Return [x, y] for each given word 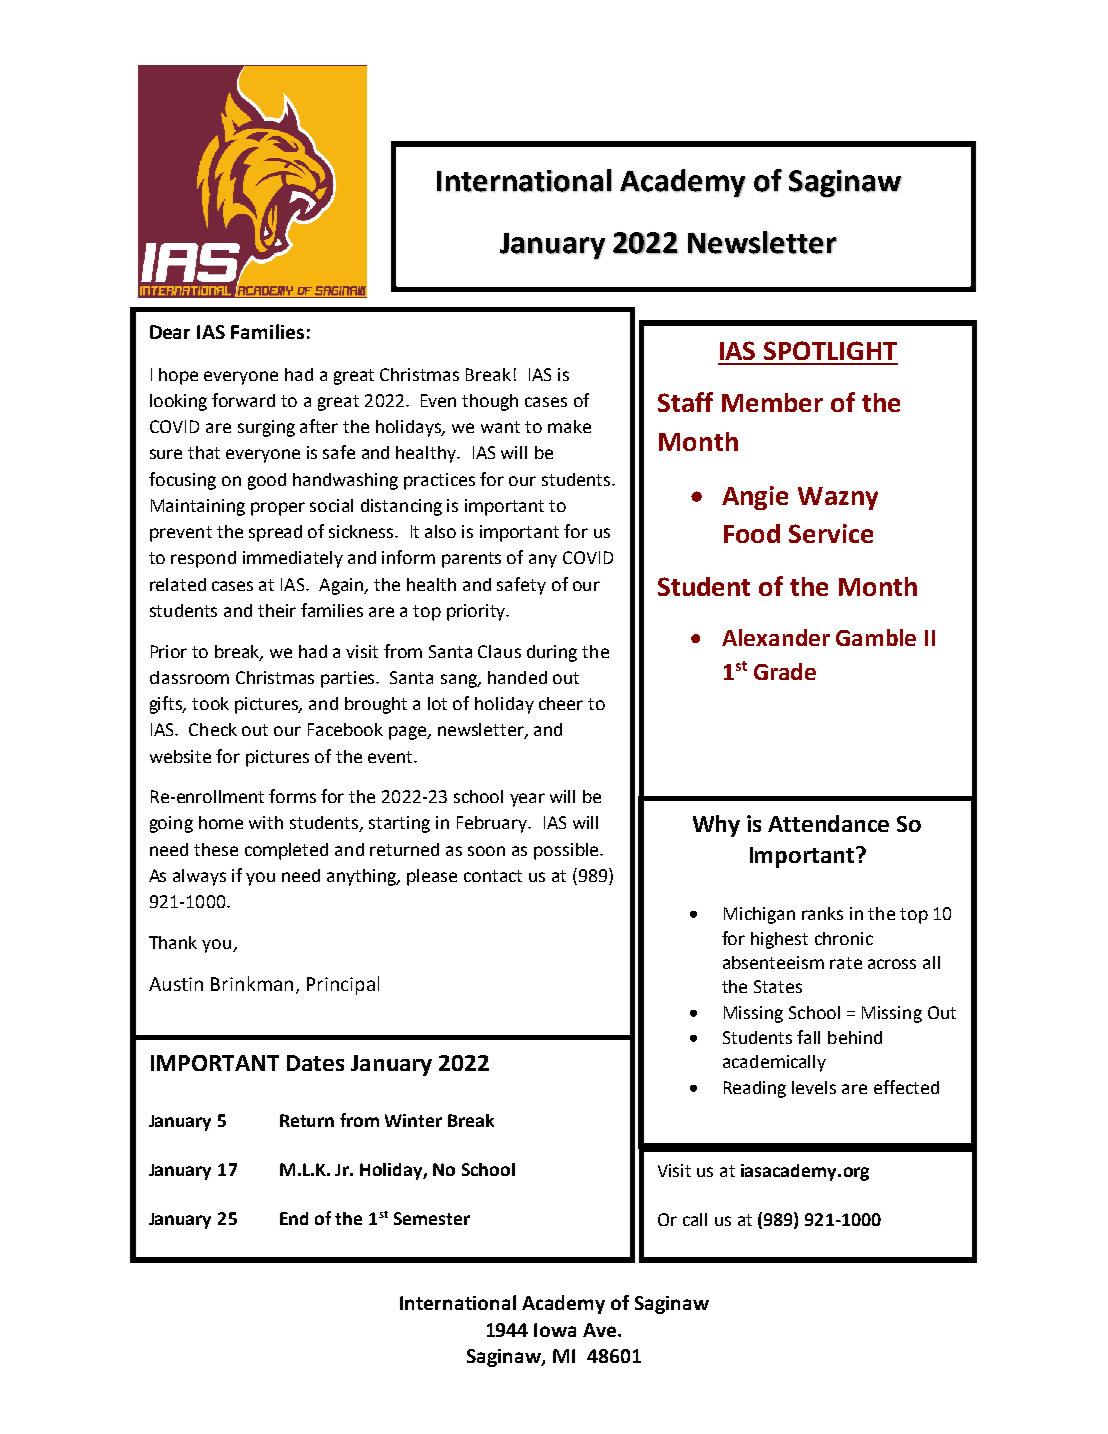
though [490, 402]
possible [567, 851]
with [266, 822]
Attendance [828, 823]
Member [772, 402]
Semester [432, 1218]
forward [243, 400]
